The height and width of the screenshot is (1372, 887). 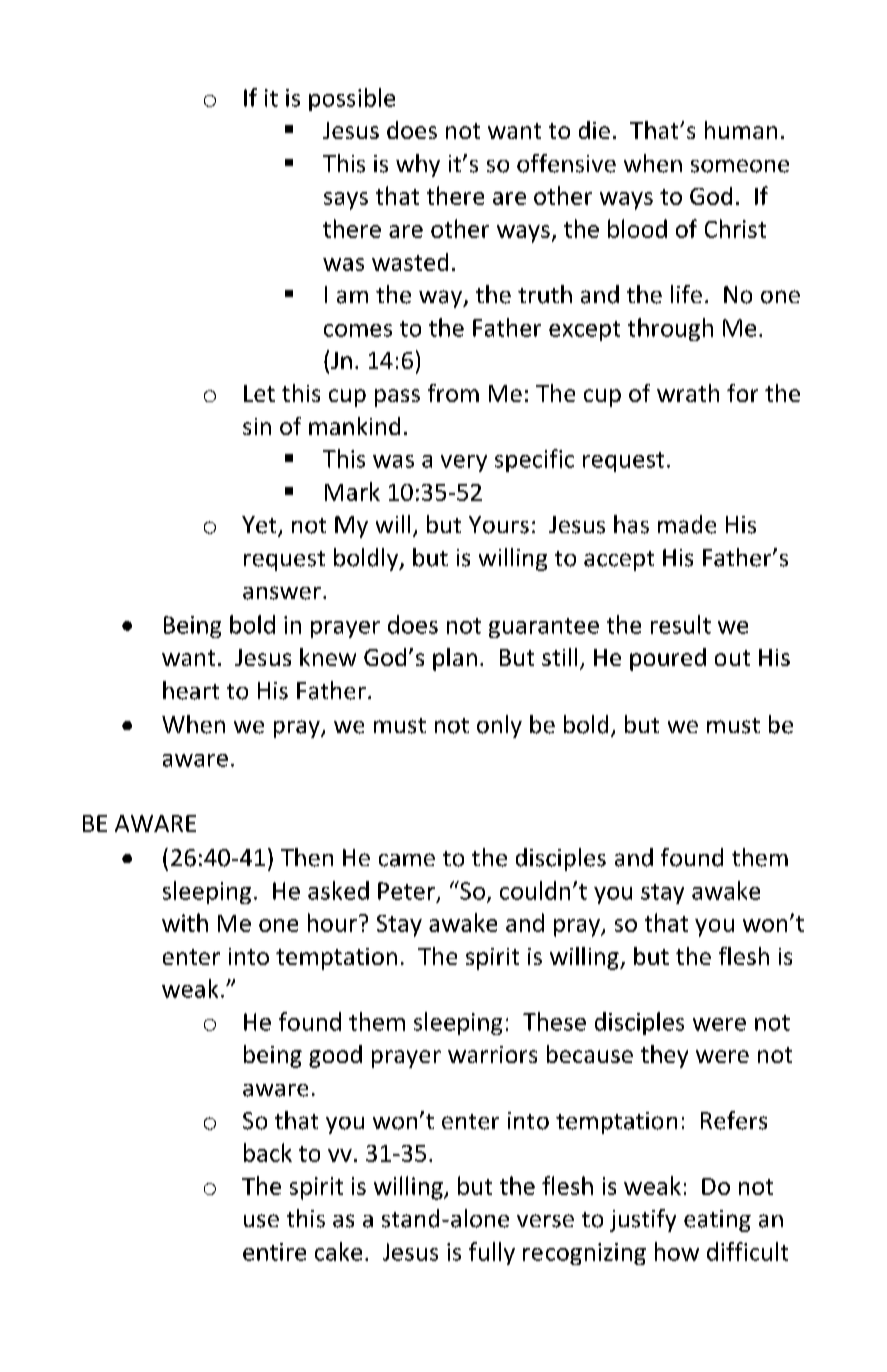 What do you see at coordinates (352, 99) in the screenshot?
I see `possible` at bounding box center [352, 99].
